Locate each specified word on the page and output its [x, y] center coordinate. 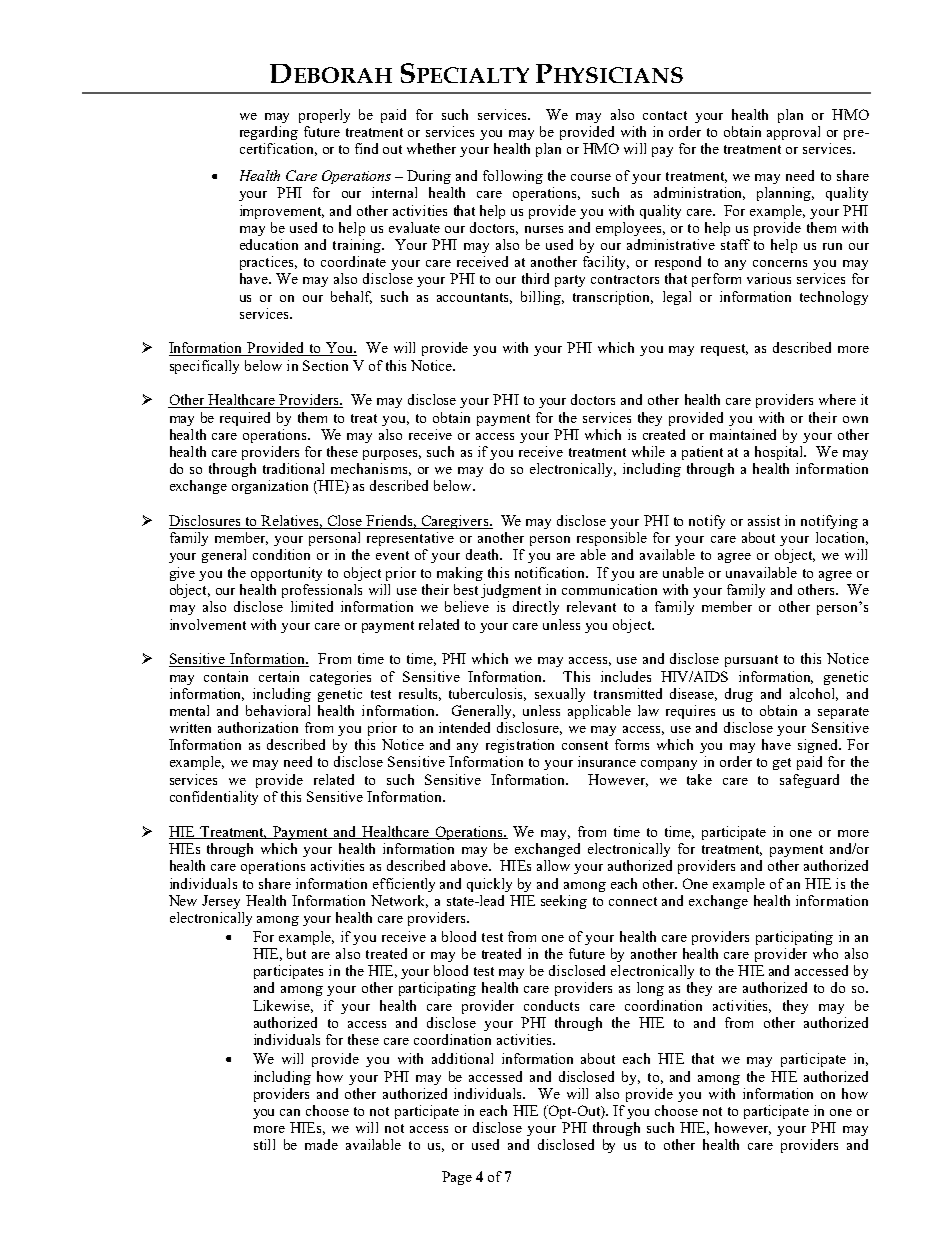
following [513, 177]
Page [457, 1178]
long [650, 989]
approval [793, 133]
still [264, 1144]
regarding [269, 133]
